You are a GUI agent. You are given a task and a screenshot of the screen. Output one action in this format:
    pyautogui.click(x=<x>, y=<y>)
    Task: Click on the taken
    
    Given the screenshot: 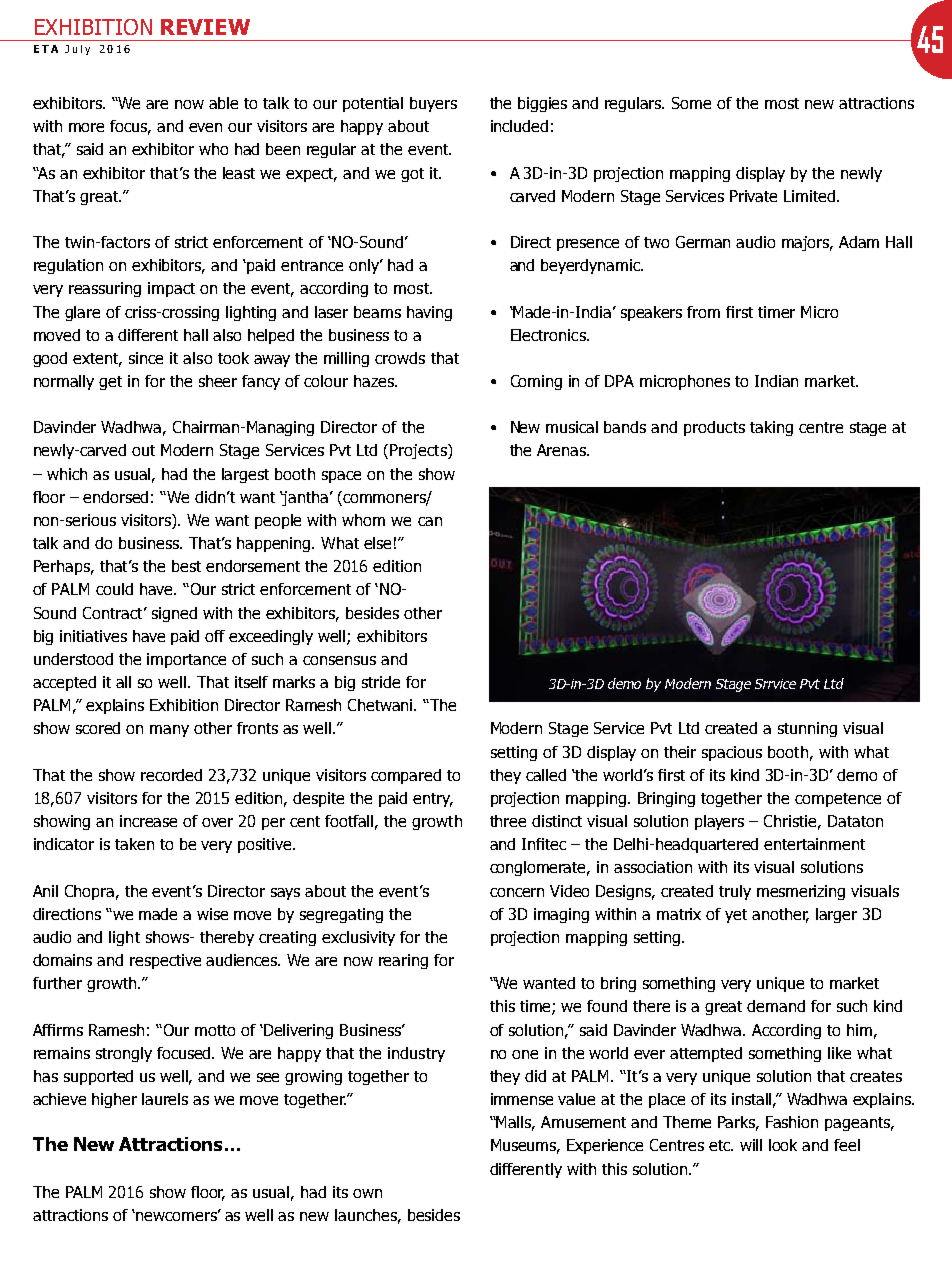 What is the action you would take?
    pyautogui.click(x=134, y=844)
